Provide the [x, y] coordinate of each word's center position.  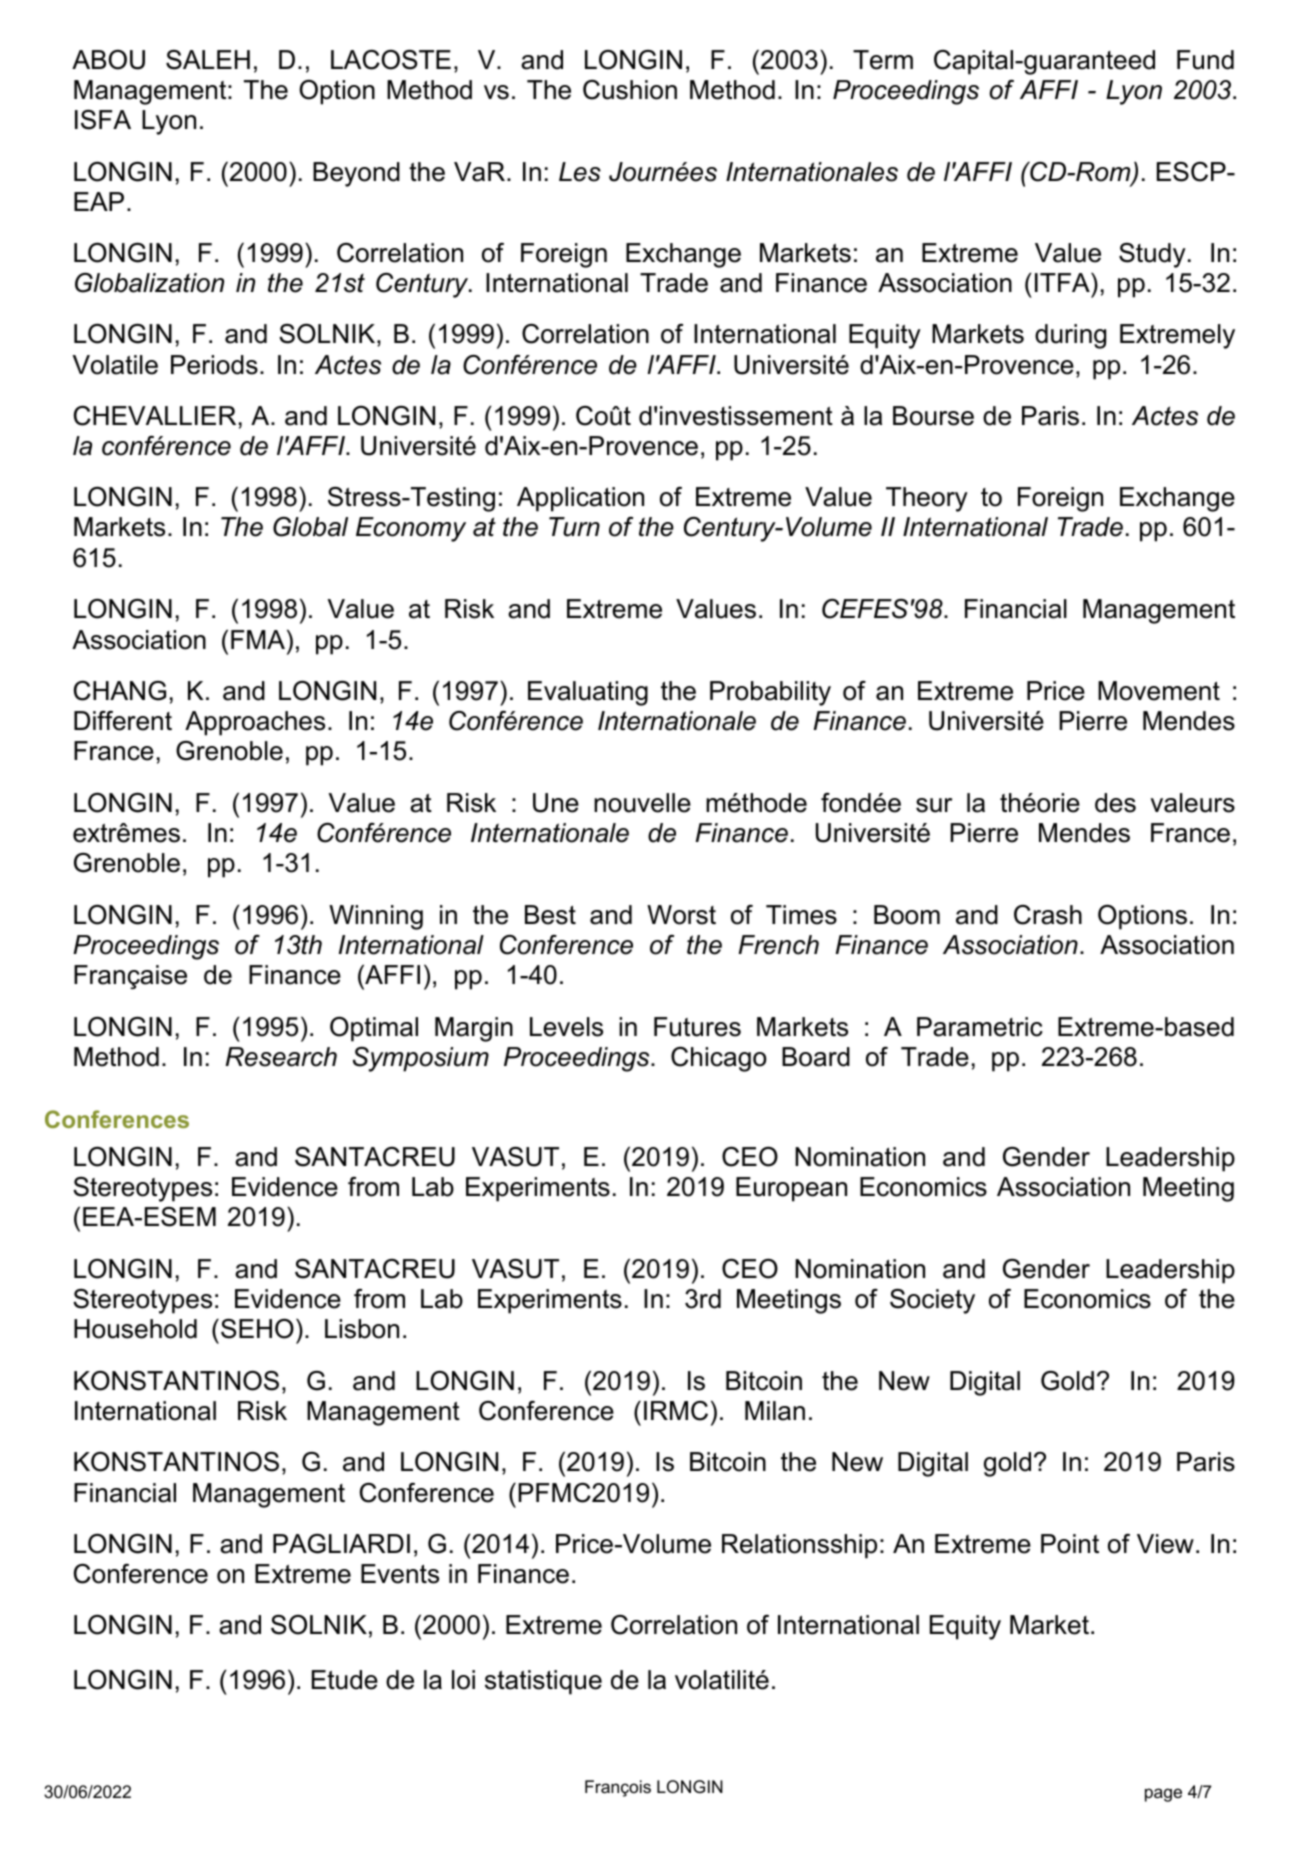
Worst [681, 915]
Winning [376, 917]
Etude [345, 1680]
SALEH [208, 60]
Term [883, 60]
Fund [1205, 60]
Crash [1048, 915]
